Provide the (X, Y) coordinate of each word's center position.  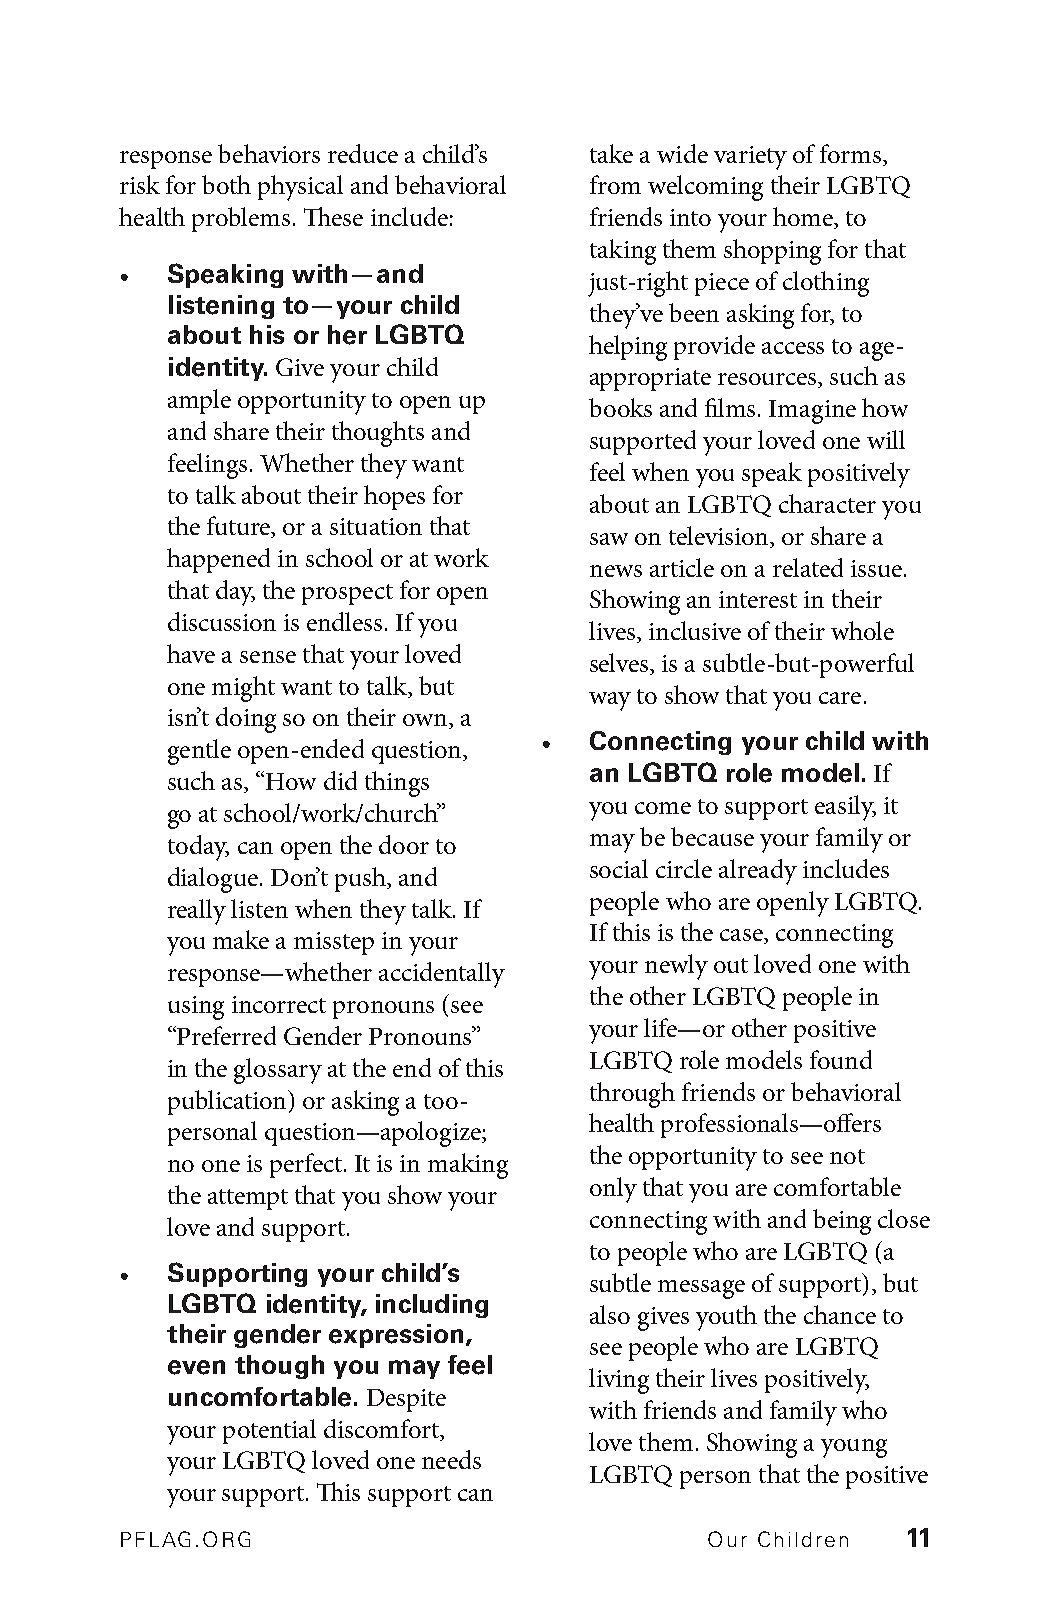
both (226, 184)
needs (451, 1459)
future (240, 527)
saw (609, 539)
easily (845, 808)
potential (269, 1431)
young (854, 1448)
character (827, 503)
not (847, 1156)
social (619, 868)
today (198, 848)
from (615, 184)
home (804, 218)
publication (228, 1102)
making (468, 1166)
